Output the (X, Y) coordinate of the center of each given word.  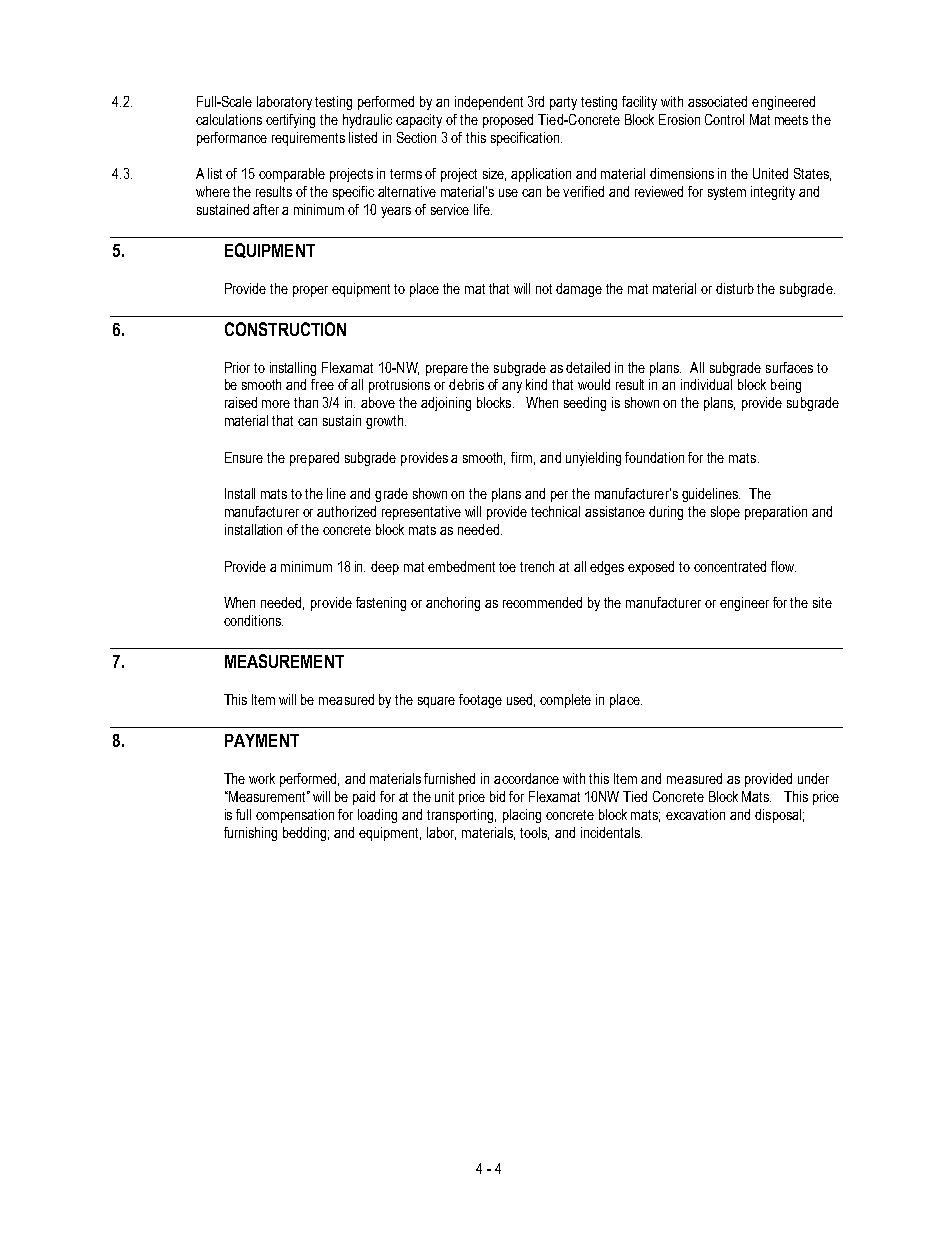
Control (724, 119)
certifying (290, 121)
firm (521, 457)
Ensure (244, 457)
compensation (295, 816)
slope (725, 513)
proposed (508, 121)
